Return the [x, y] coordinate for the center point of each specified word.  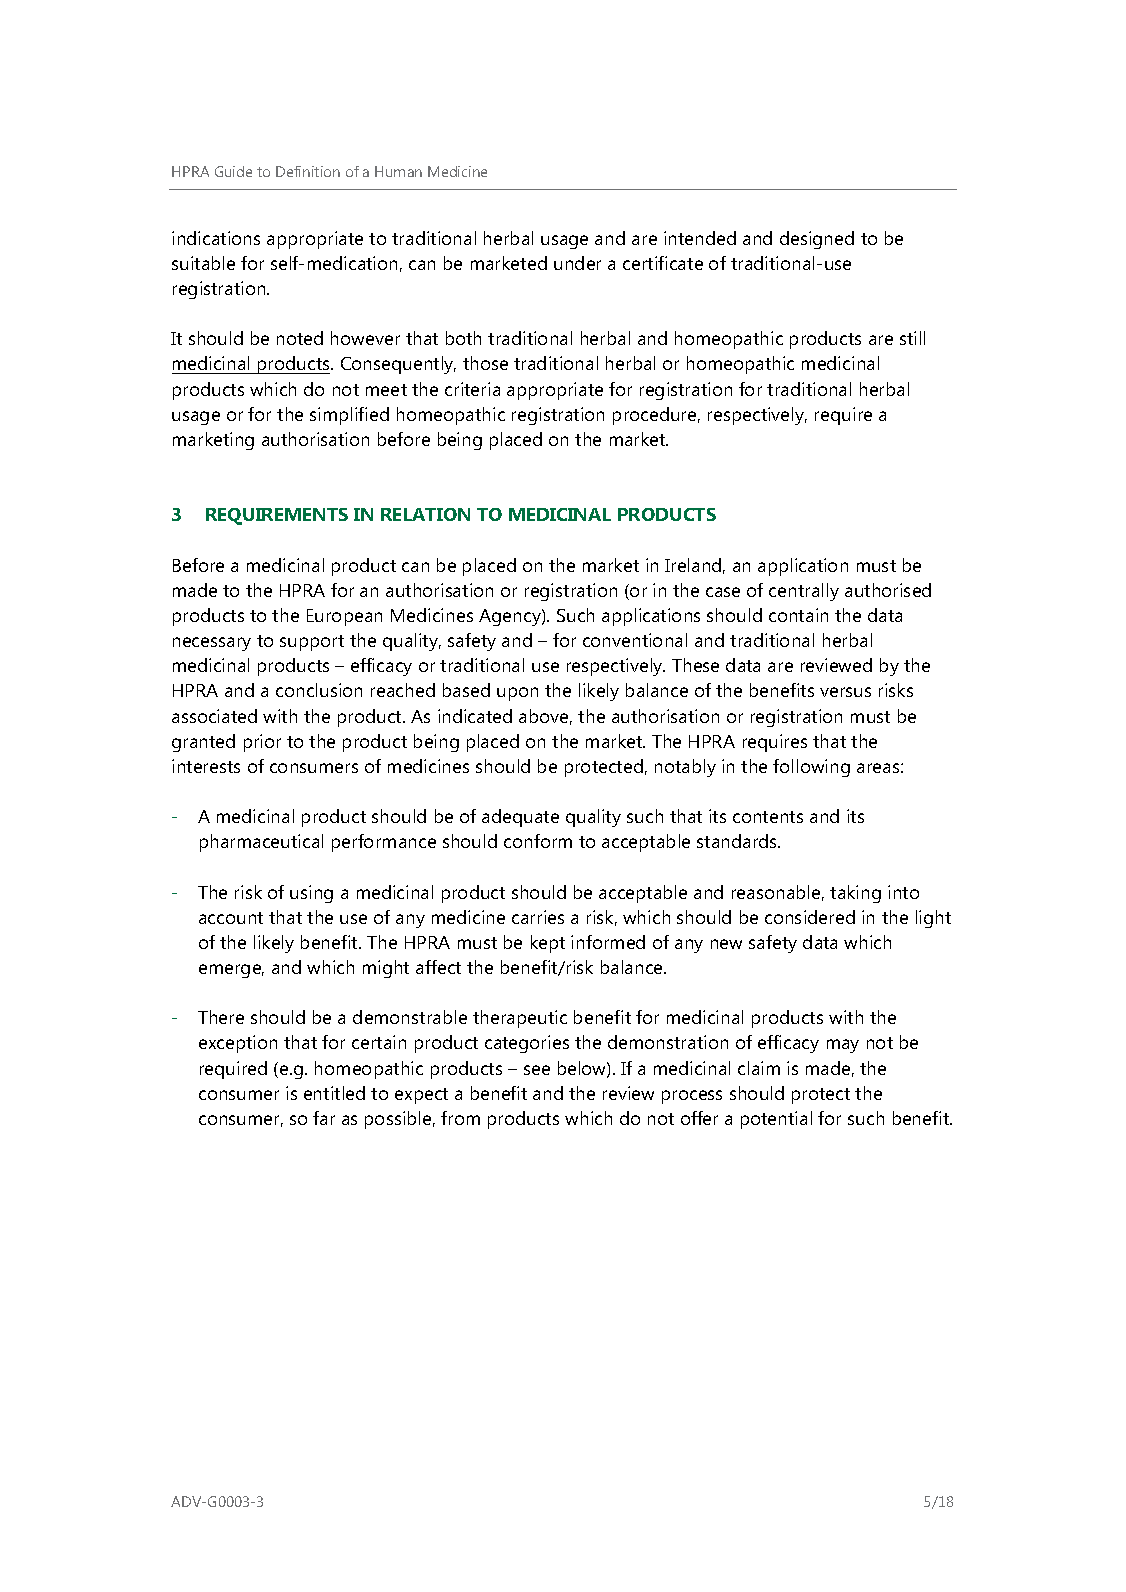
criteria [472, 389]
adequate [520, 818]
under [577, 263]
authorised [888, 590]
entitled [334, 1093]
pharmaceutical [261, 843]
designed [817, 240]
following [811, 768]
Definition [308, 171]
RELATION [425, 514]
